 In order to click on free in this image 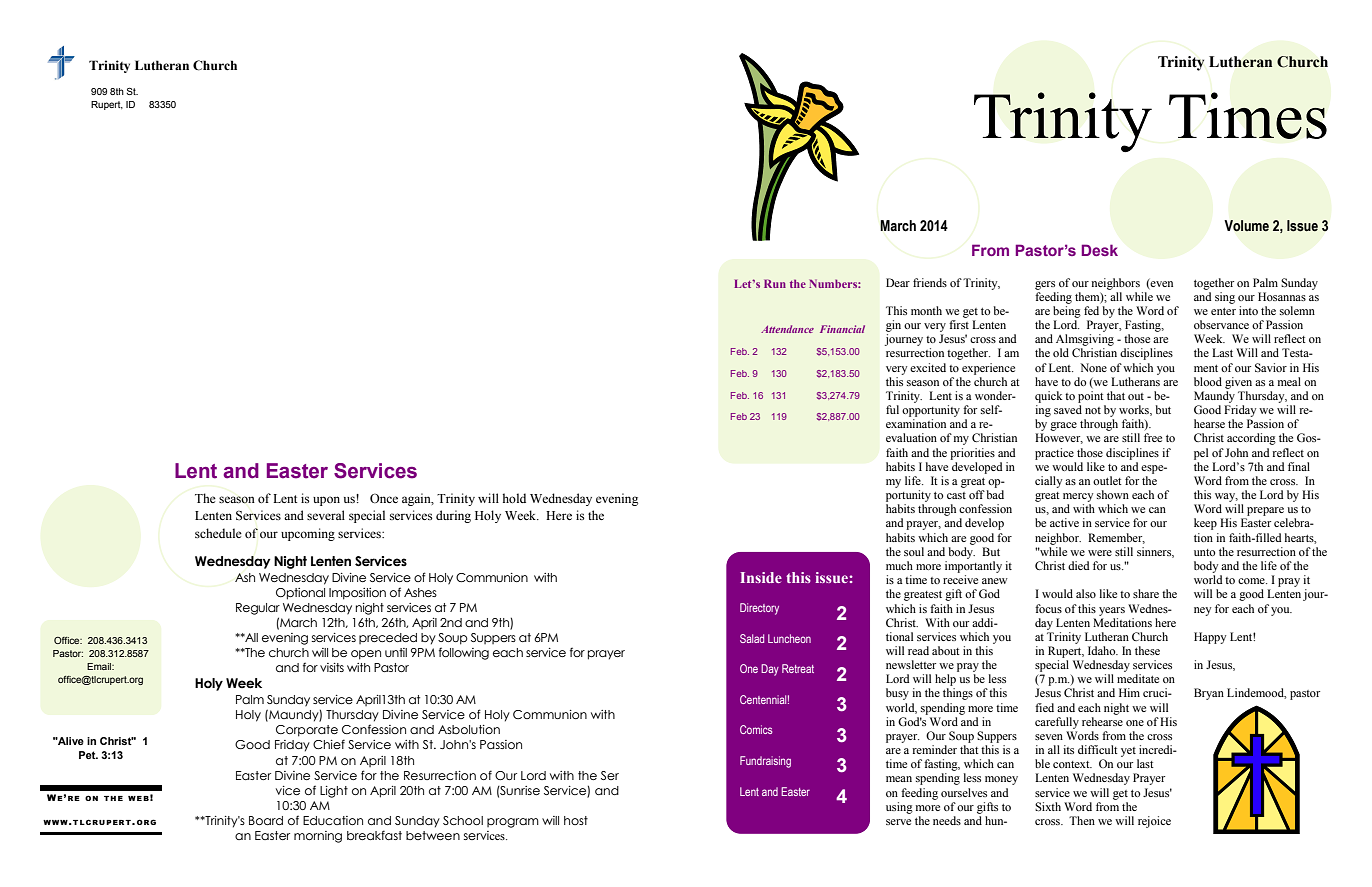, I will do `click(1153, 437)`.
